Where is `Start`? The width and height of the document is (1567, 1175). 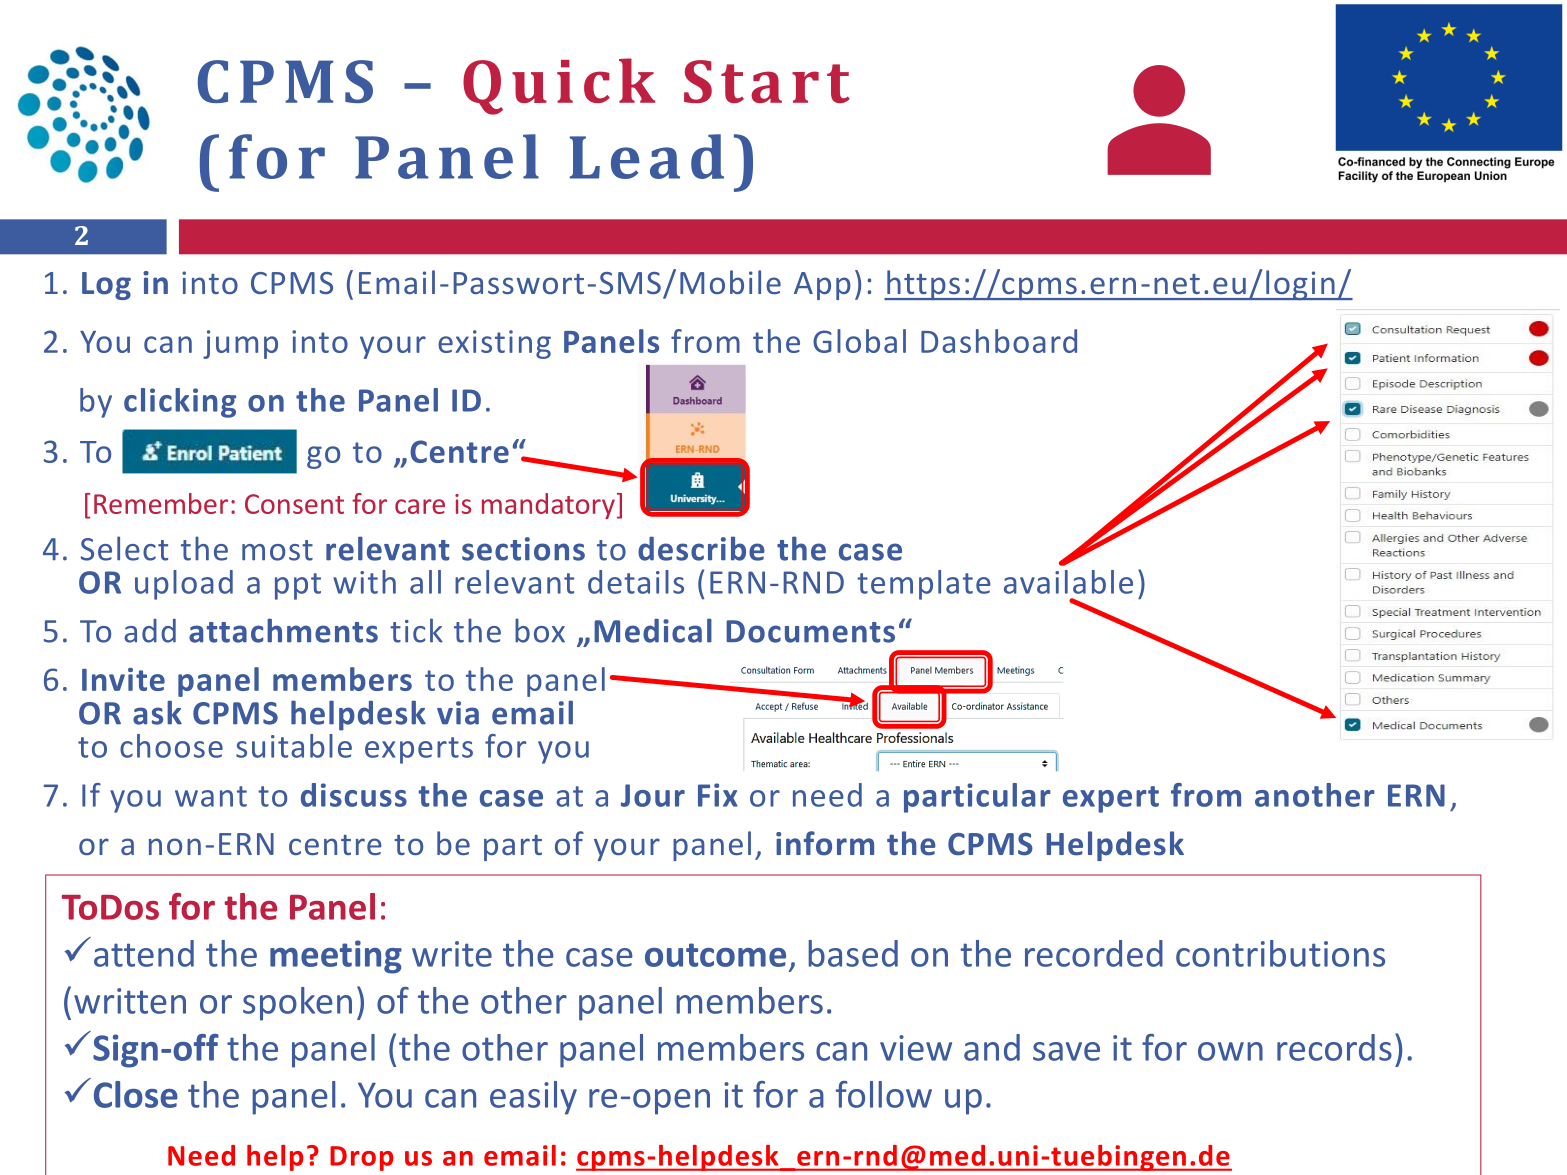 Start is located at coordinates (767, 81).
